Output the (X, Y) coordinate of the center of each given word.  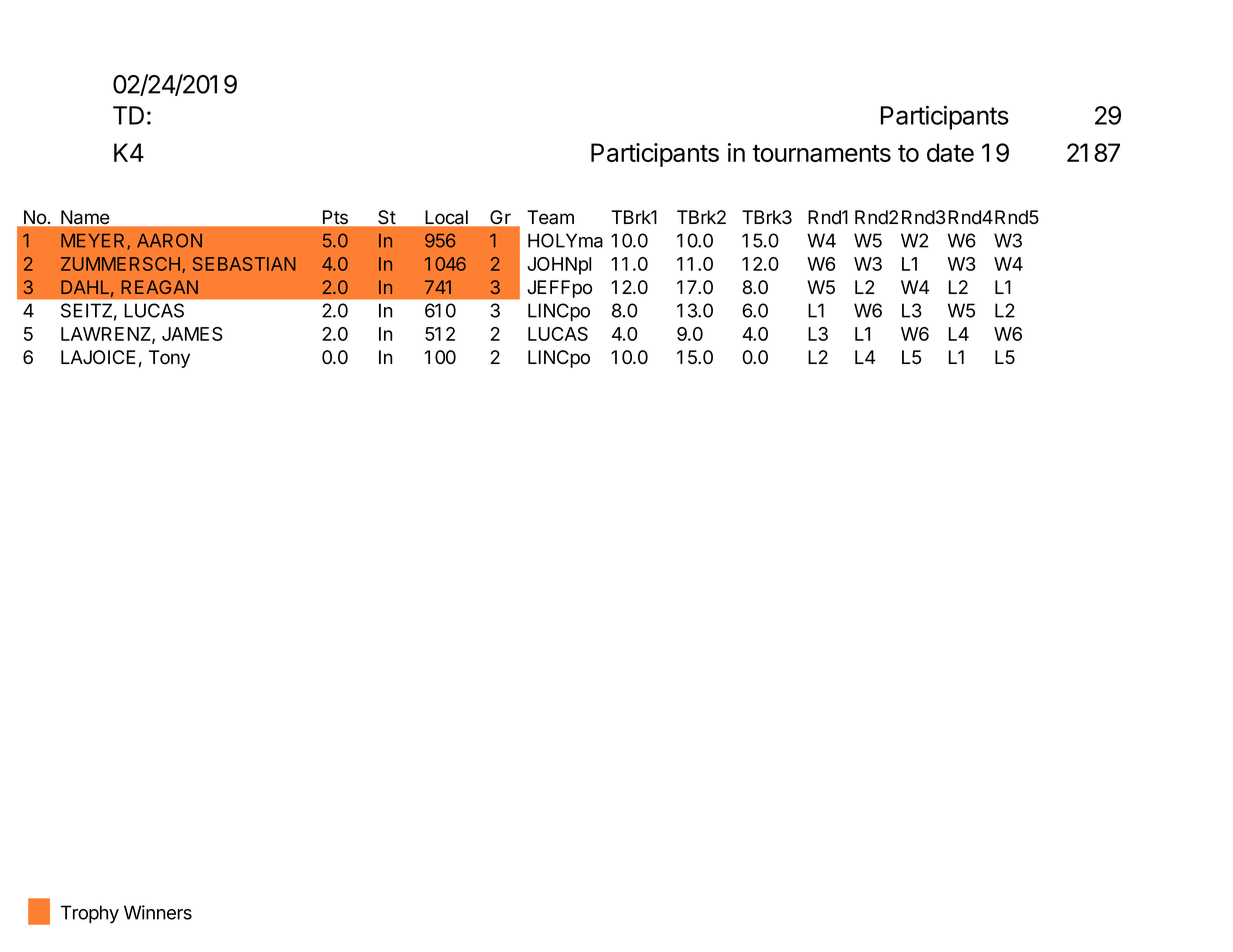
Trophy (90, 914)
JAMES (192, 334)
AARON (169, 240)
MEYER (94, 241)
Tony (169, 359)
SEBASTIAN (244, 264)
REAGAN (159, 287)
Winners (158, 912)
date (950, 152)
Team (550, 217)
